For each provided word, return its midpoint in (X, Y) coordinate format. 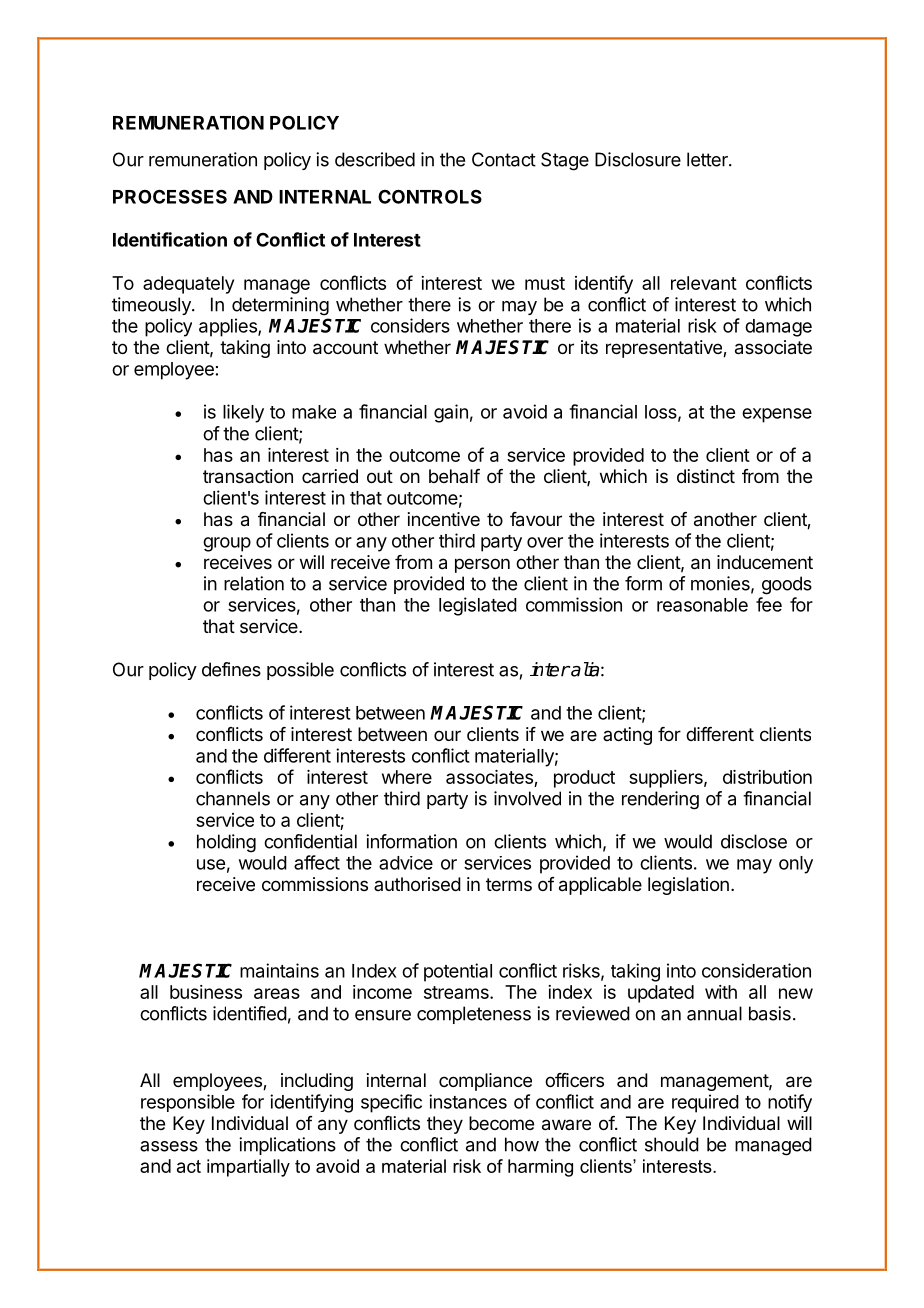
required (705, 1103)
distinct (706, 476)
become (501, 1123)
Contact (504, 159)
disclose (754, 841)
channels (233, 798)
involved (527, 798)
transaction (248, 476)
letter (708, 159)
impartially (248, 1168)
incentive (444, 519)
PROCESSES (170, 196)
